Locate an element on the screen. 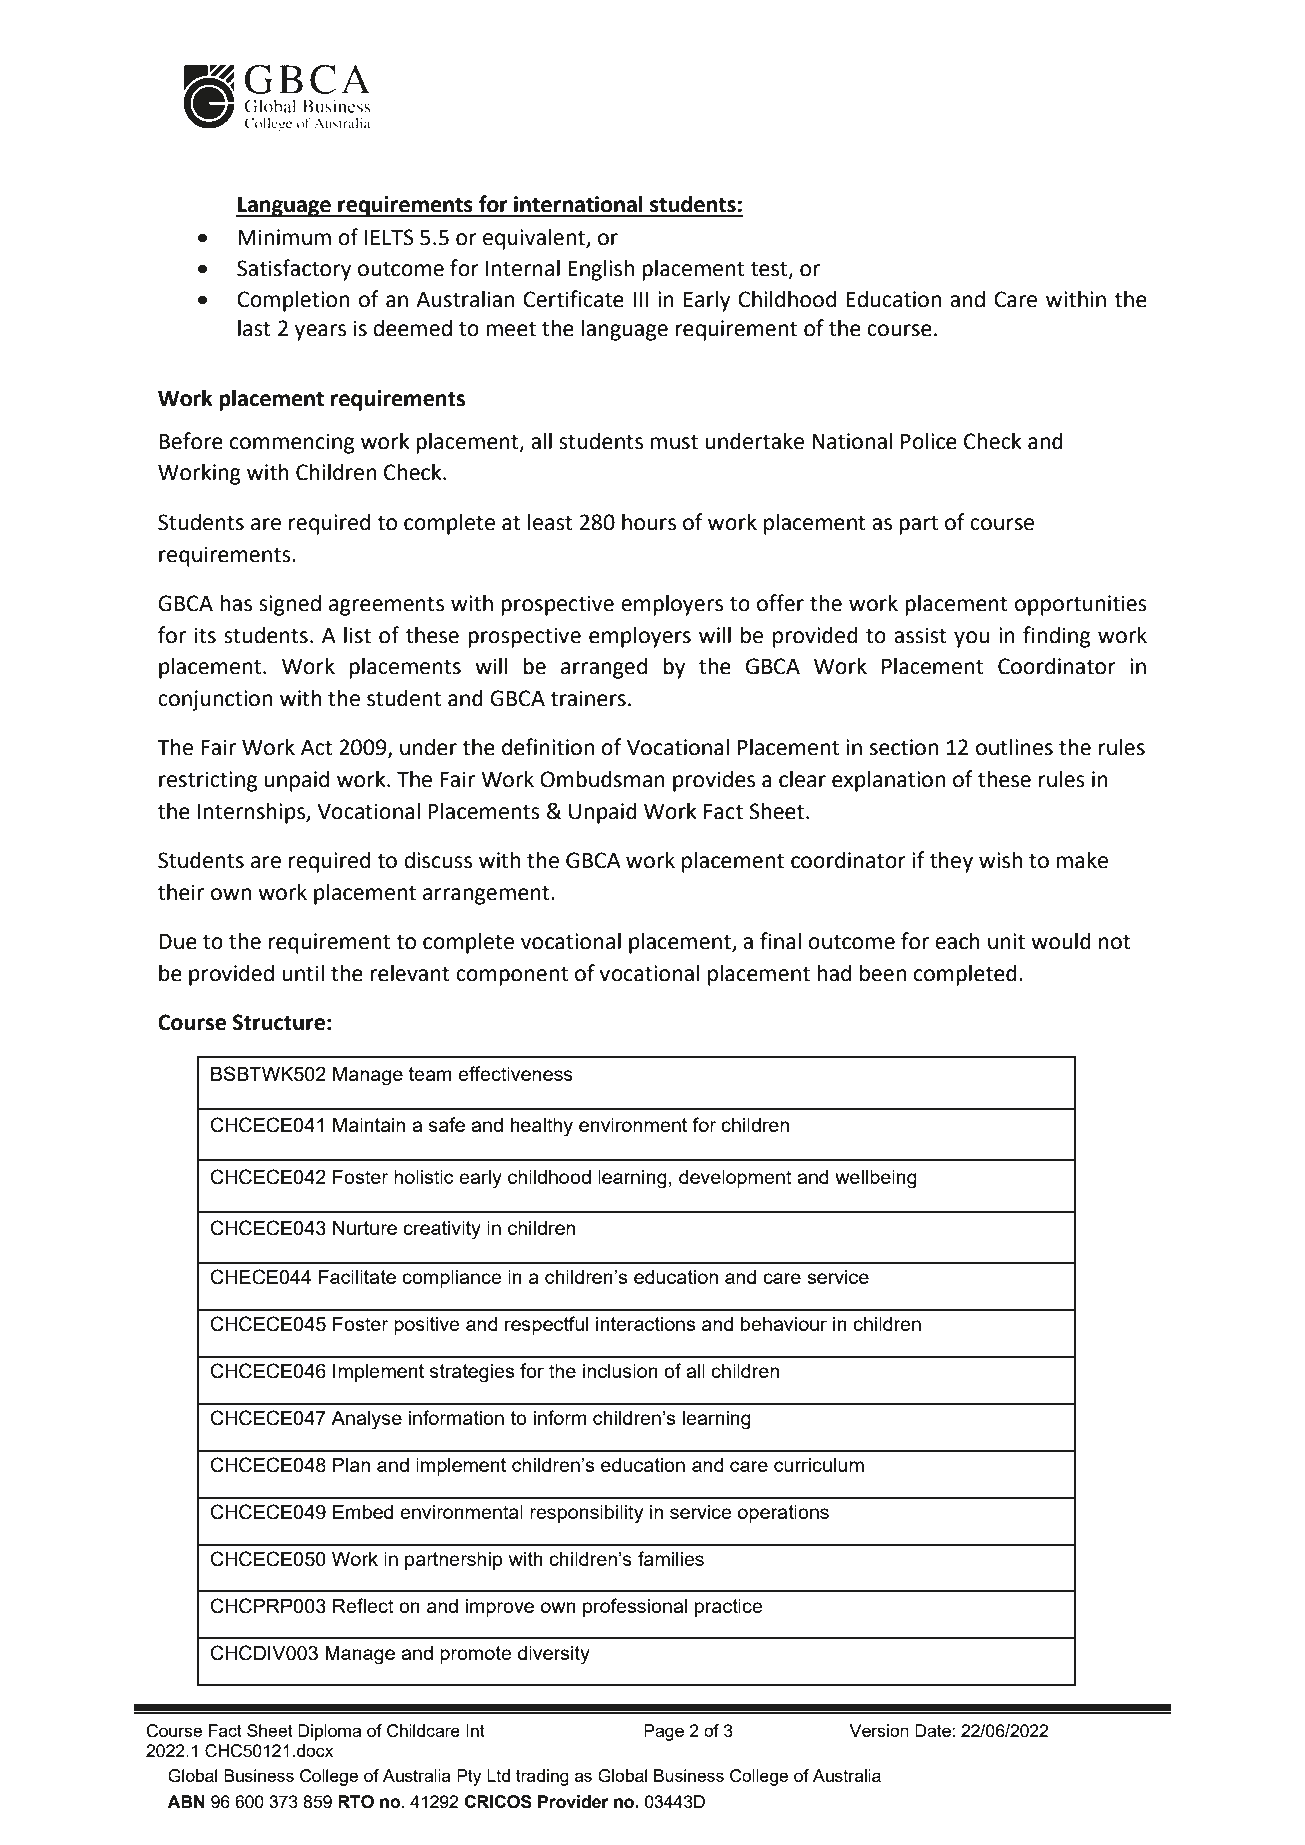 The height and width of the screenshot is (1845, 1305). component is located at coordinates (512, 976).
